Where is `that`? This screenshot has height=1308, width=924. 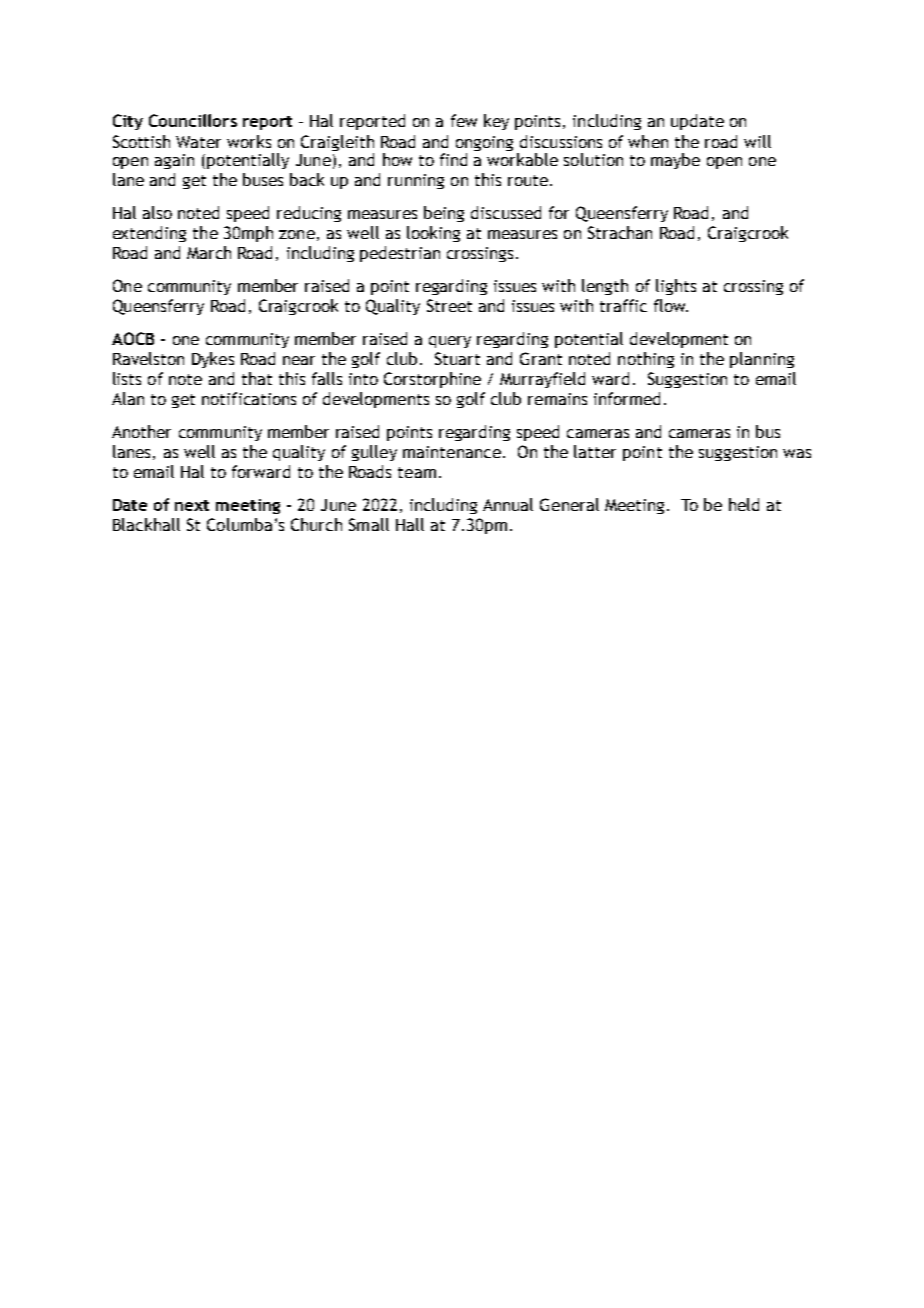
that is located at coordinates (257, 378).
